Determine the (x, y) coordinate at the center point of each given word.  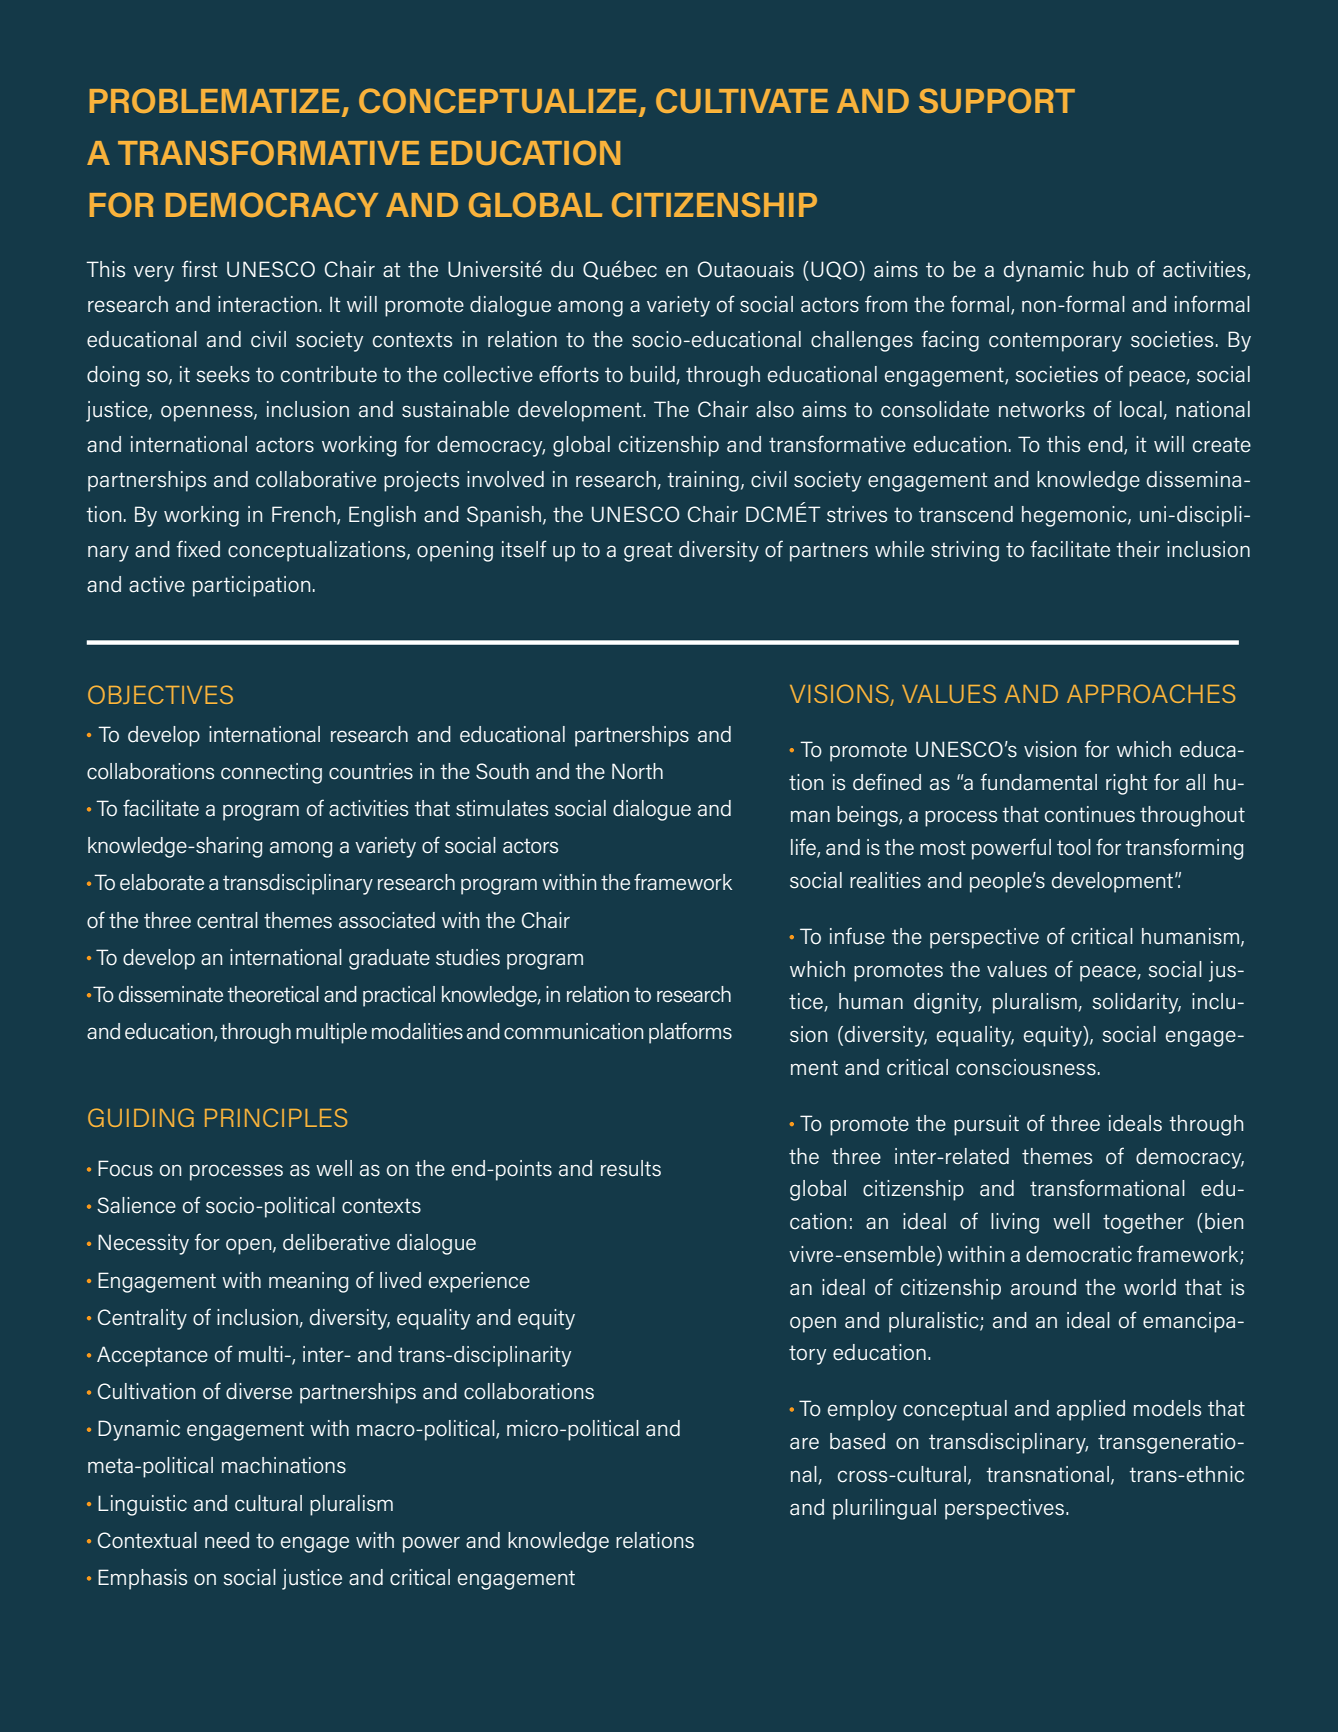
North (637, 771)
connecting (271, 773)
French (305, 515)
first (200, 269)
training (703, 481)
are (804, 1443)
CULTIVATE (742, 100)
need (227, 1540)
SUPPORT (997, 100)
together (1143, 1223)
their (1138, 549)
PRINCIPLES (276, 1117)
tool (1074, 847)
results (631, 1168)
